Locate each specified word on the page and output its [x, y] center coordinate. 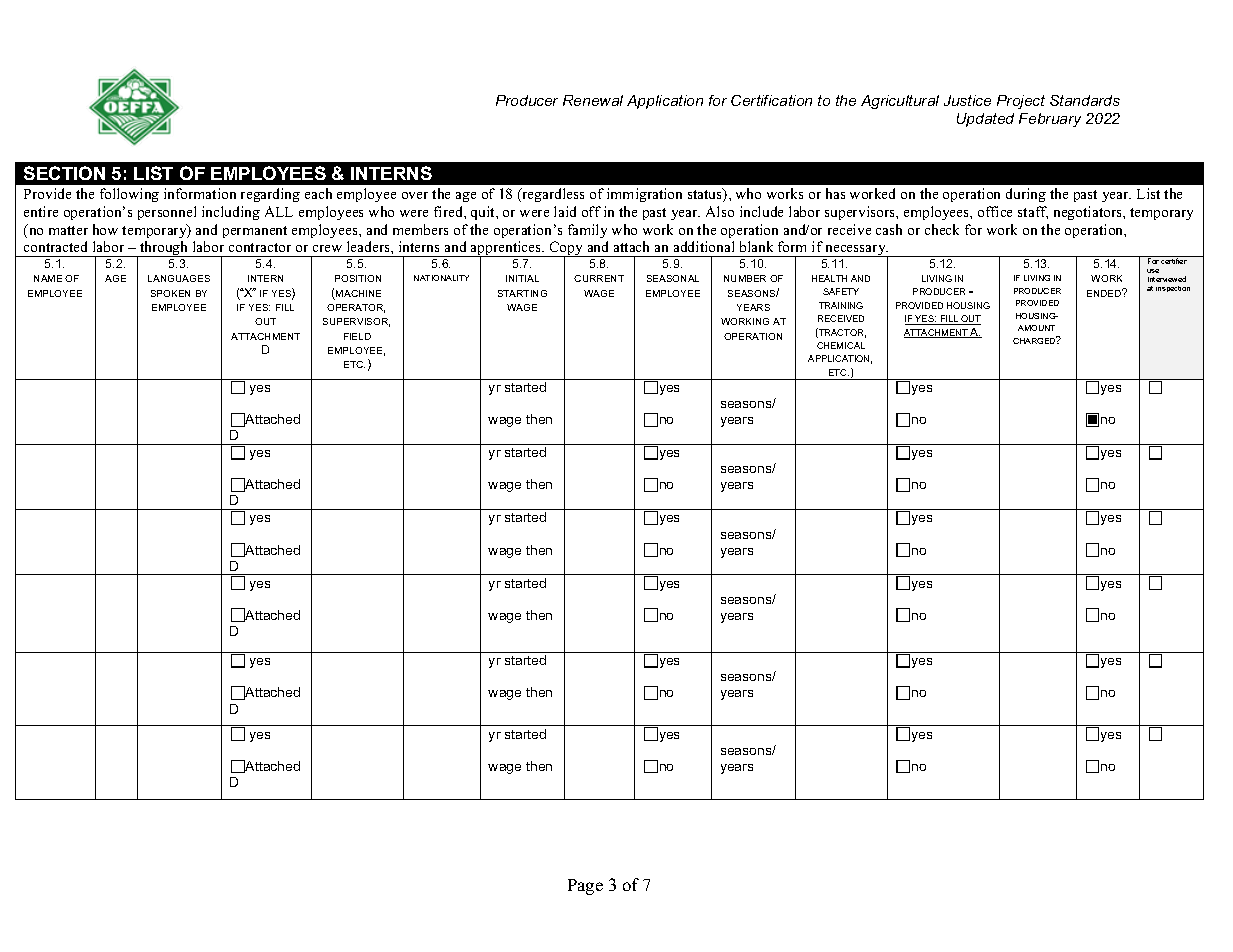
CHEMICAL [841, 345]
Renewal [593, 100]
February [1050, 120]
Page [585, 887]
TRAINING [841, 305]
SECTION [64, 173]
